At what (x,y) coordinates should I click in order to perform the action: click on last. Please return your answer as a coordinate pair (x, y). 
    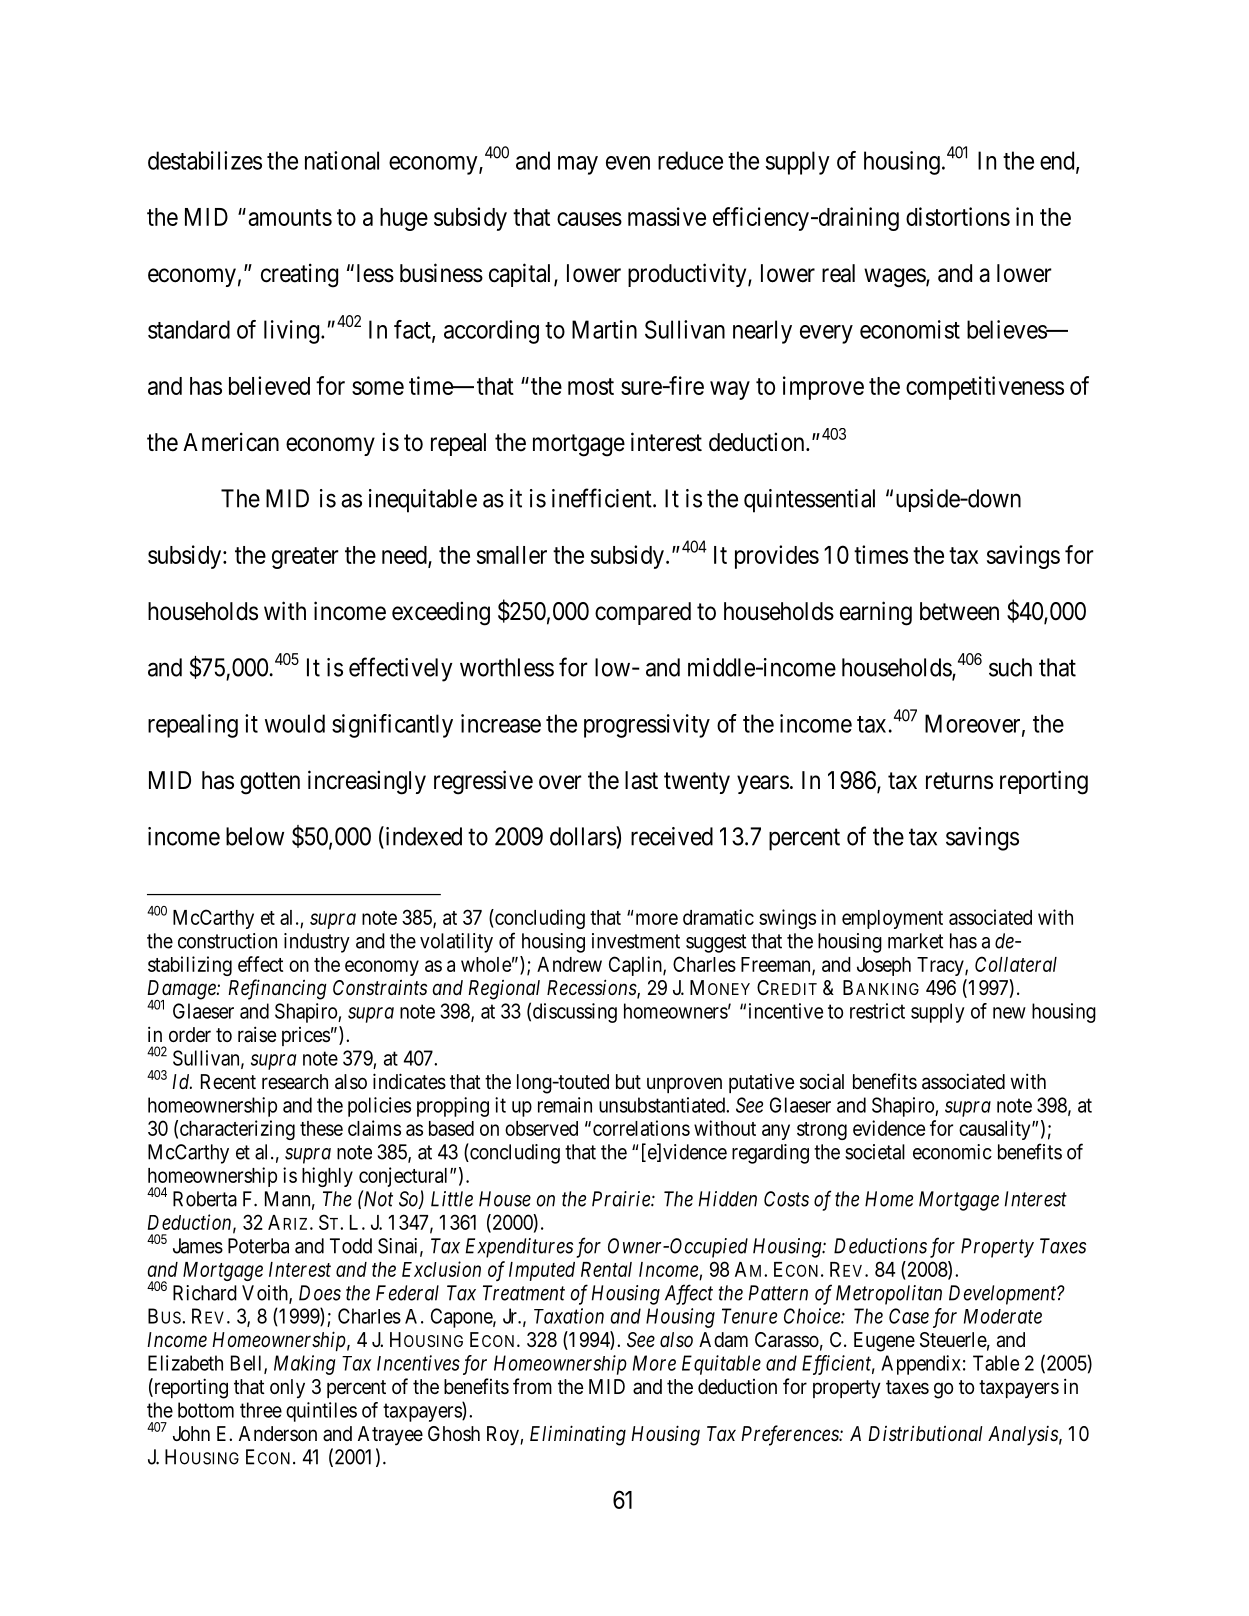
    Looking at the image, I should click on (641, 780).
